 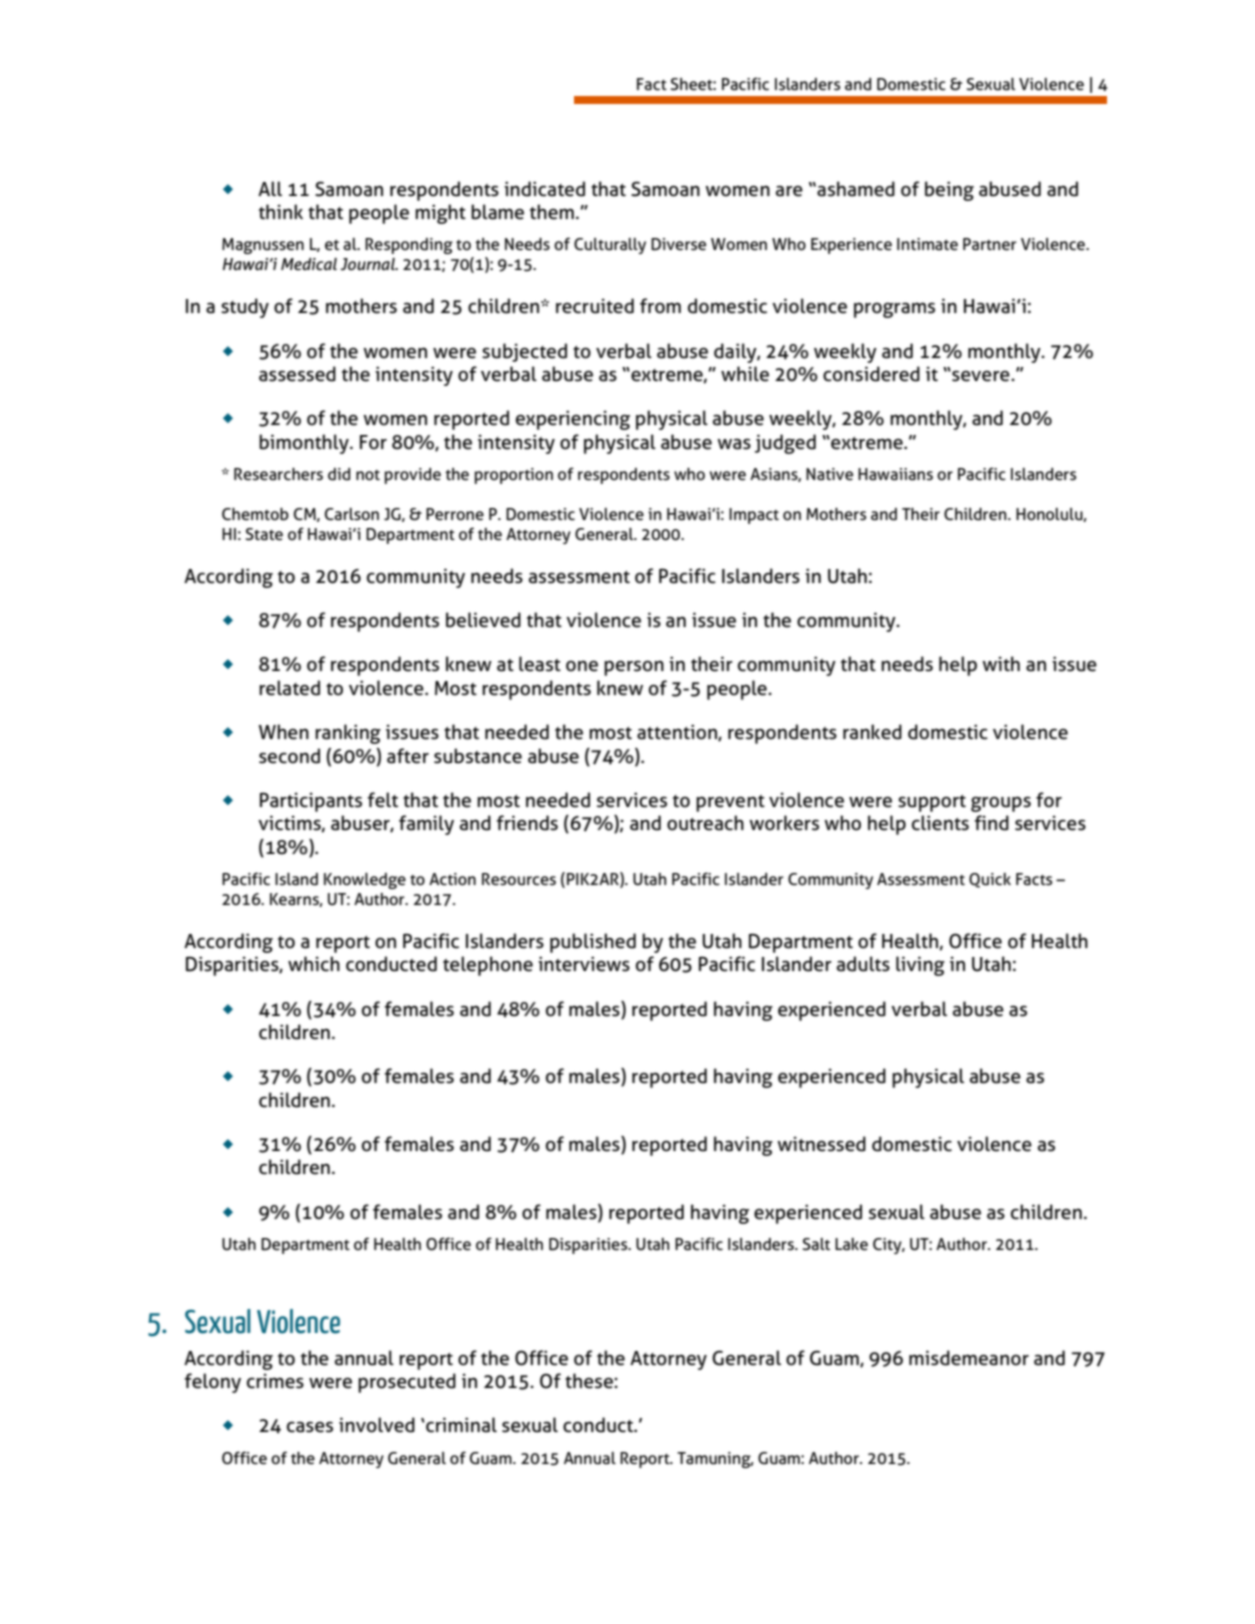 I want to click on misdemeanor, so click(x=969, y=1358).
